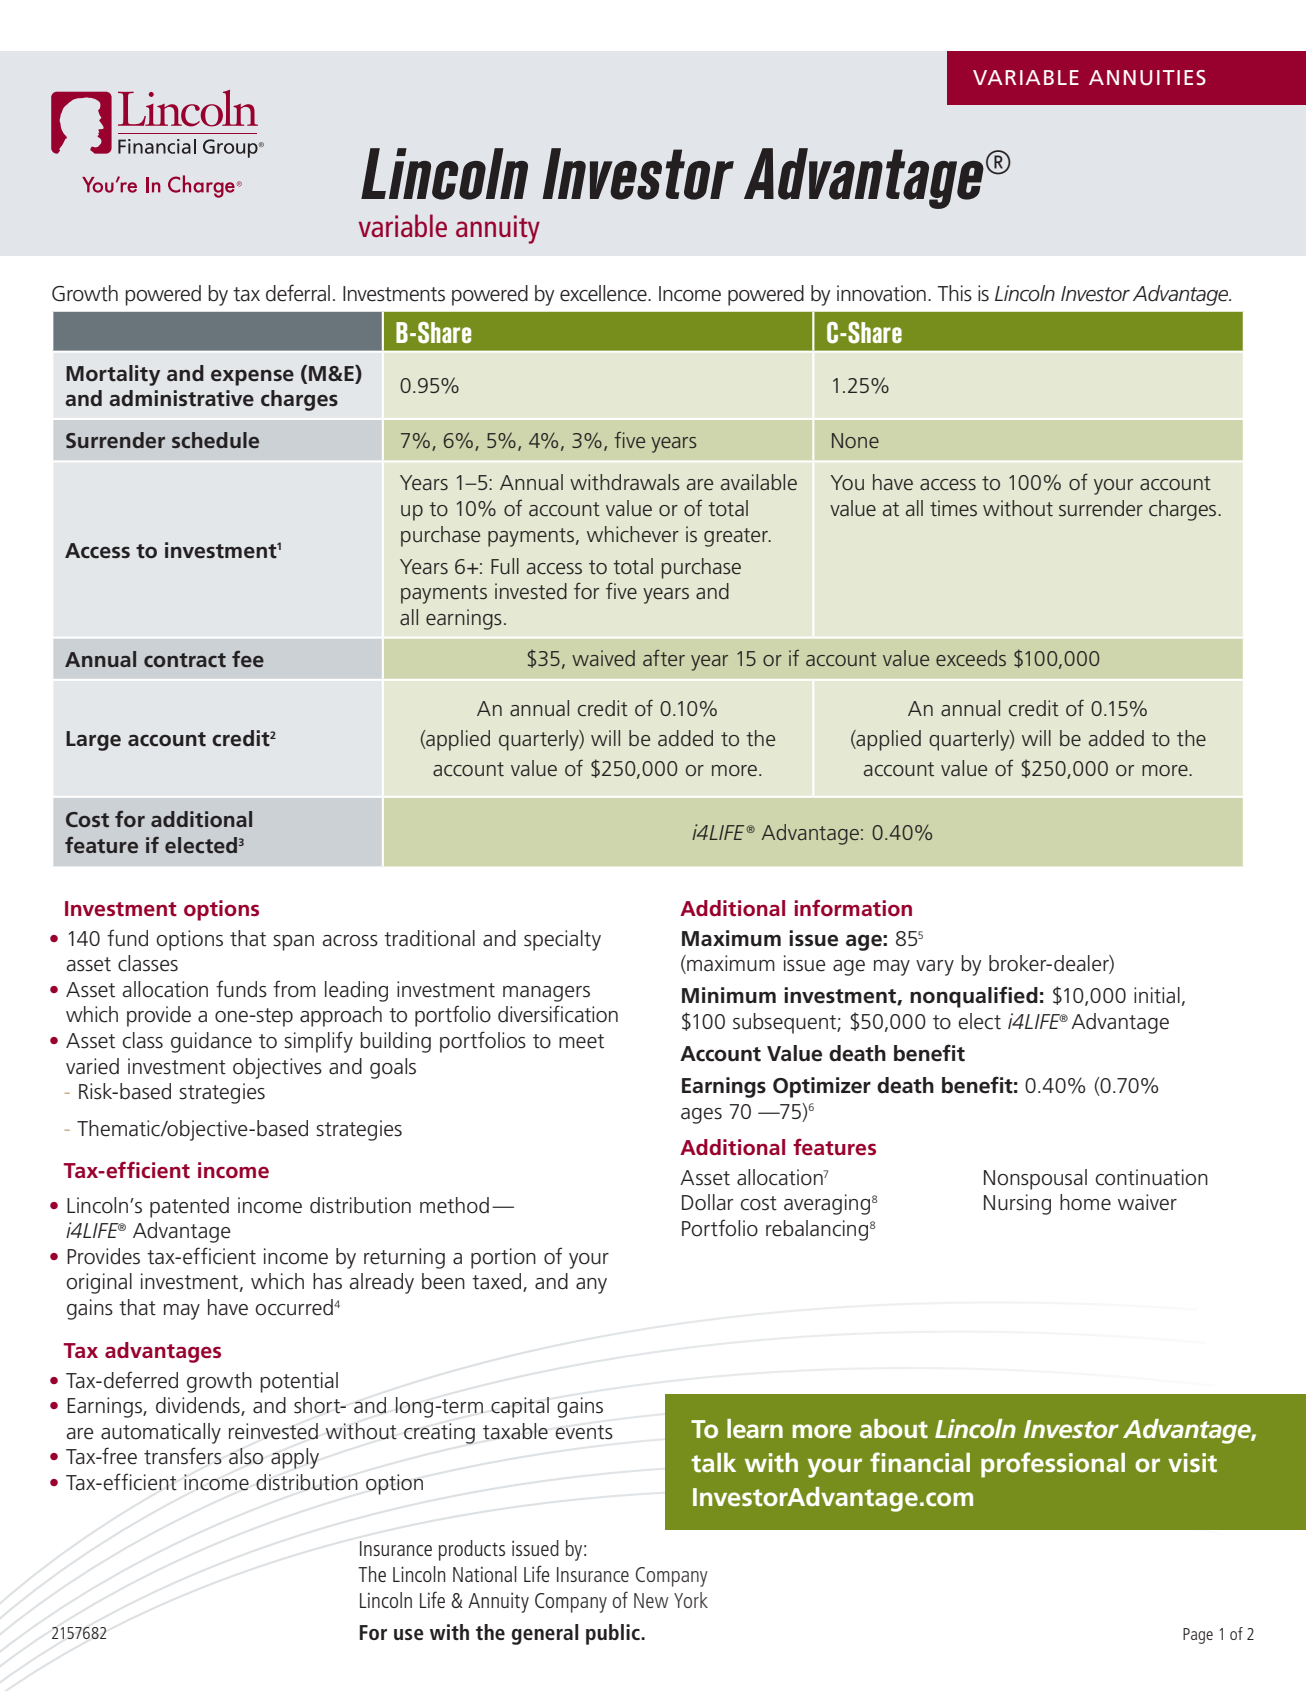  What do you see at coordinates (1147, 77) in the screenshot?
I see `ANNUITIES` at bounding box center [1147, 77].
